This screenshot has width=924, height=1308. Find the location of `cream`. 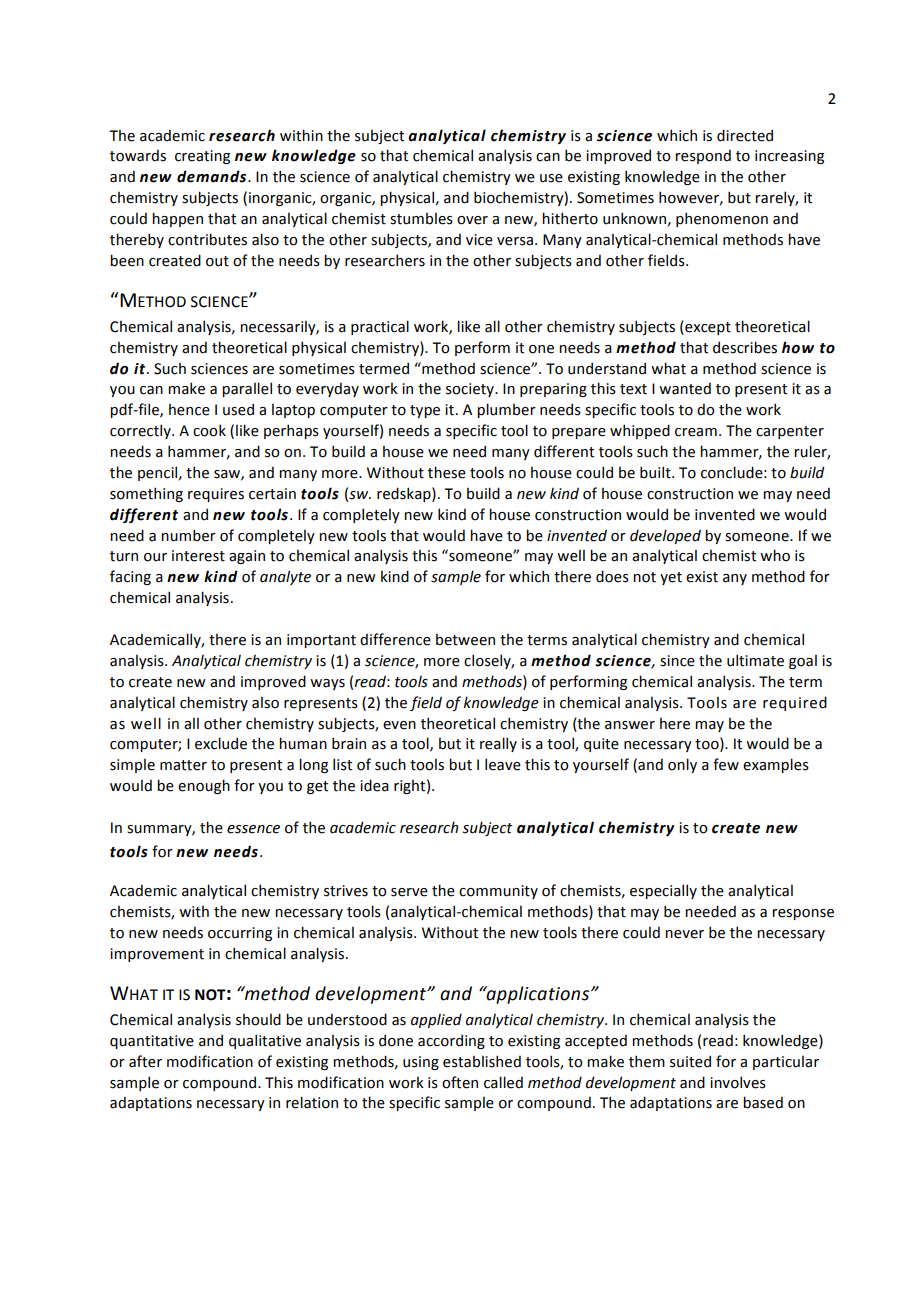

cream is located at coordinates (696, 432).
